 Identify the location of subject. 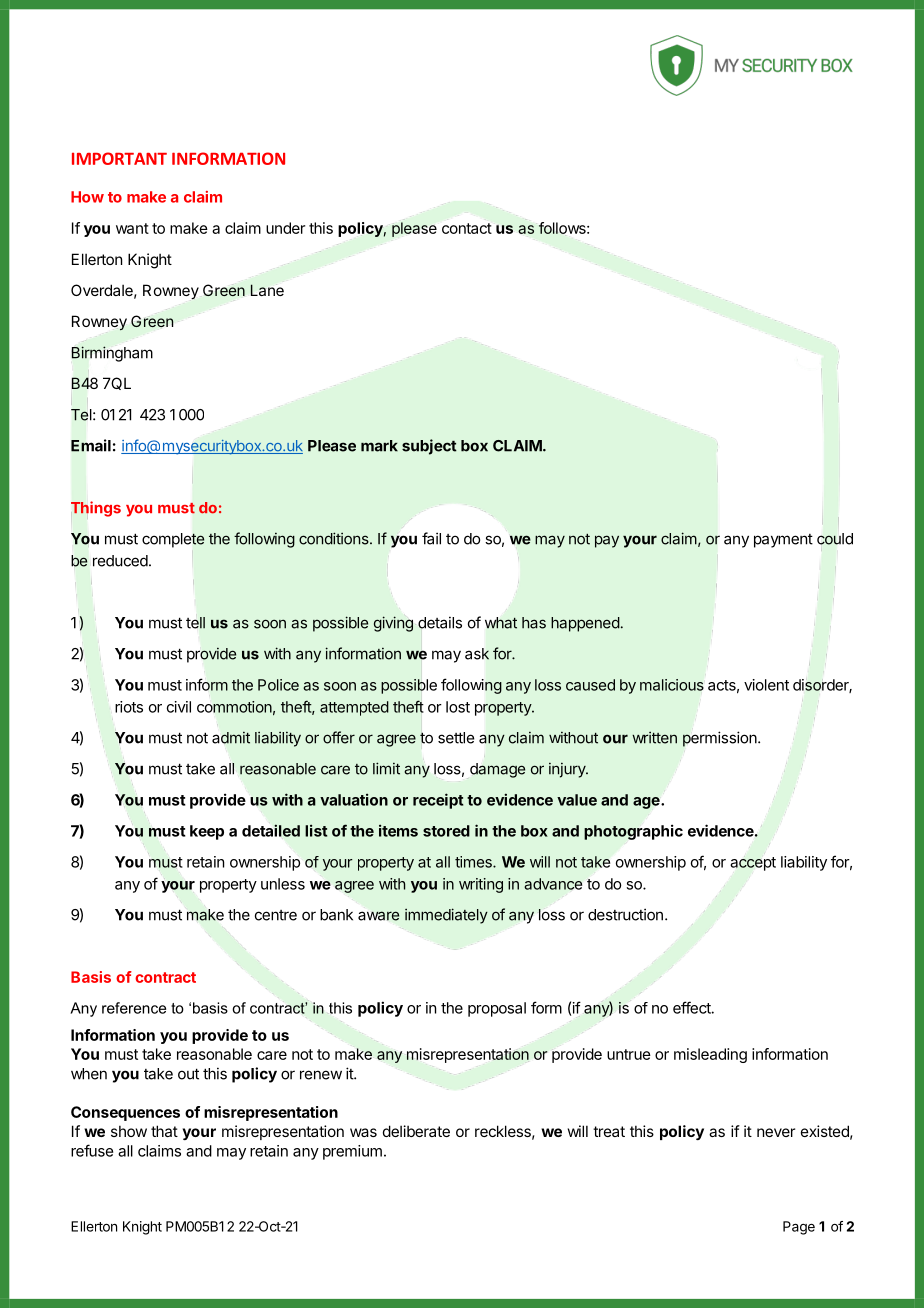
(429, 447).
